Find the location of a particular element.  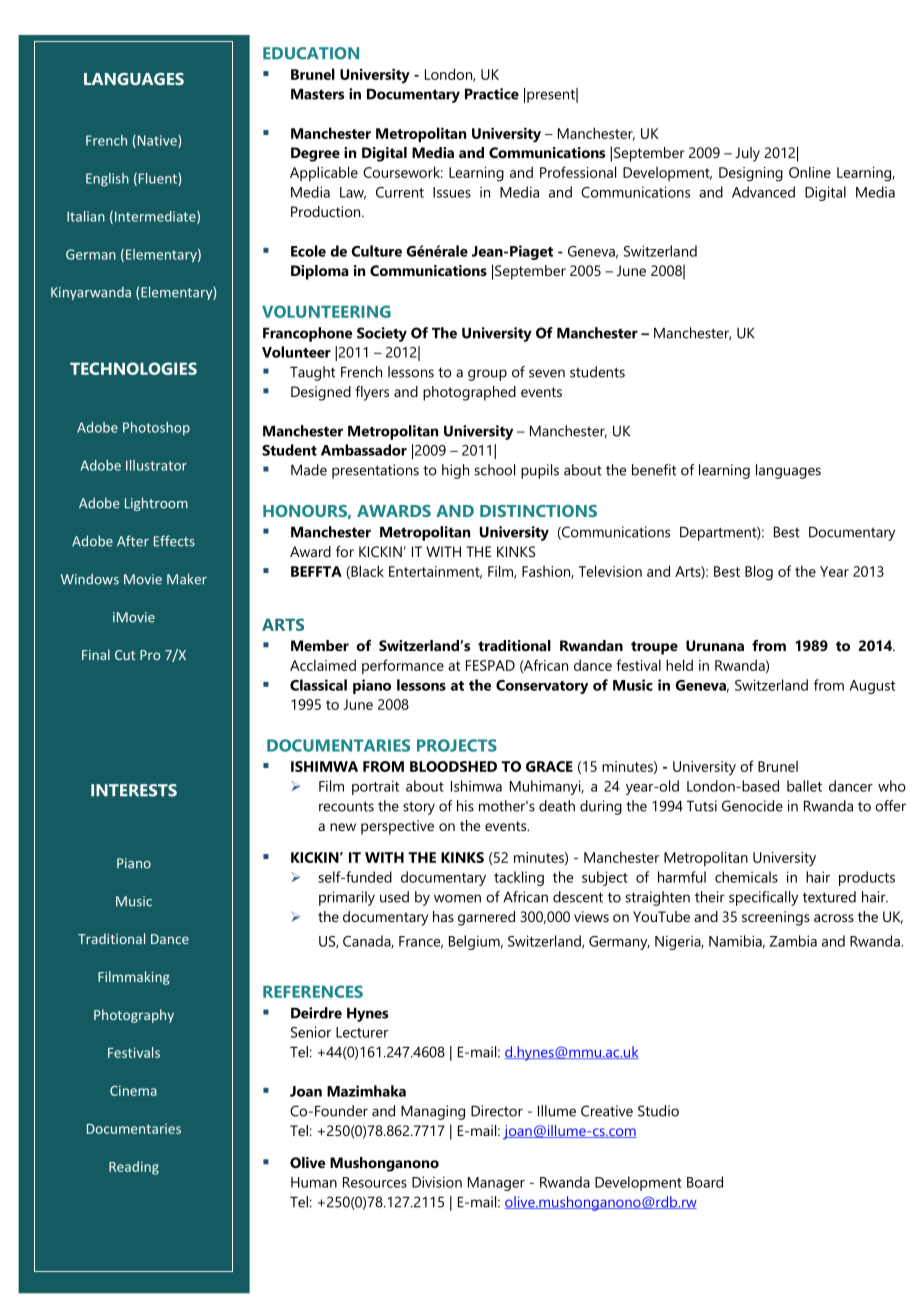

Reading is located at coordinates (134, 1168).
